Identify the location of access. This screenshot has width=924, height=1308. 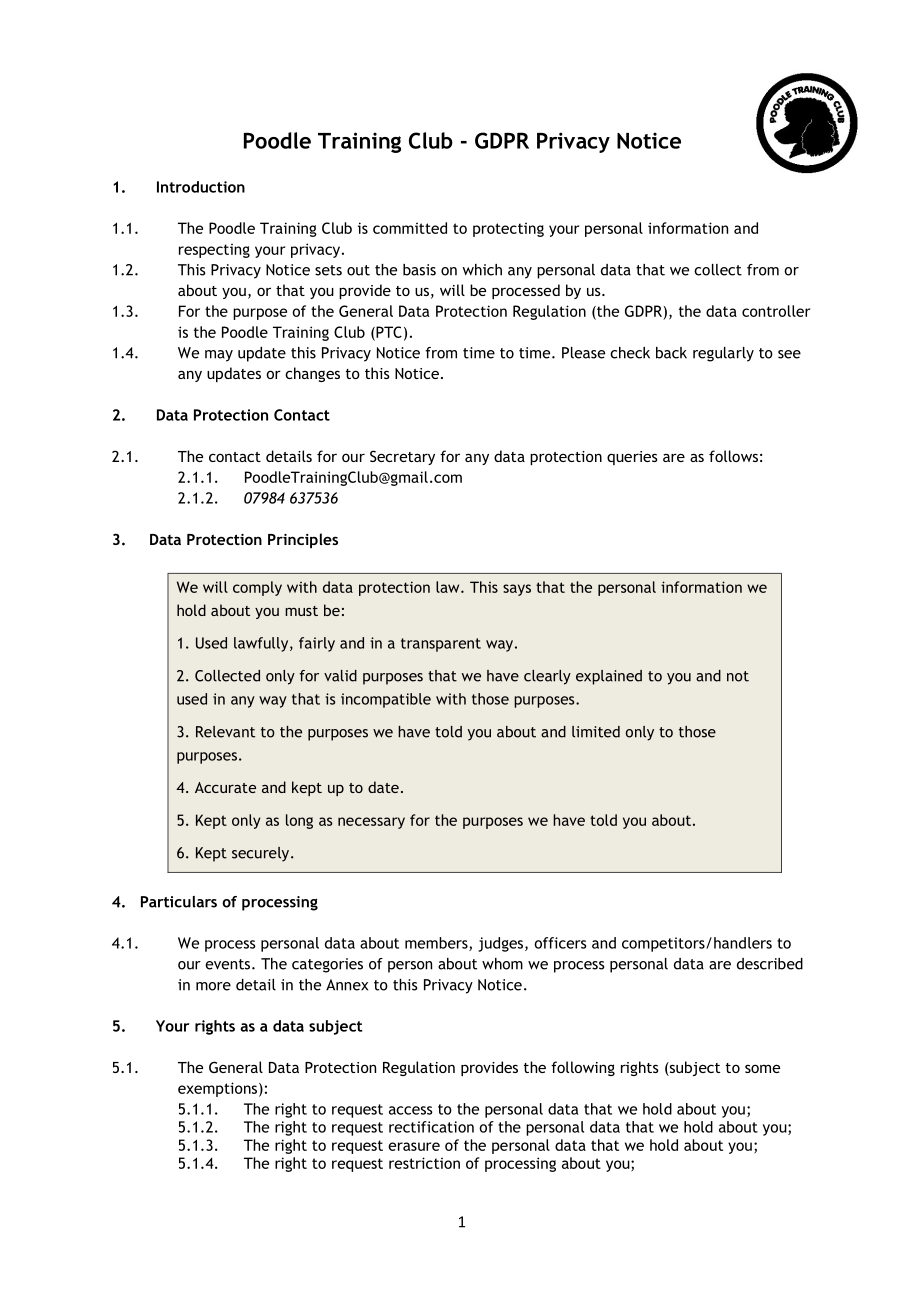
(411, 1110).
